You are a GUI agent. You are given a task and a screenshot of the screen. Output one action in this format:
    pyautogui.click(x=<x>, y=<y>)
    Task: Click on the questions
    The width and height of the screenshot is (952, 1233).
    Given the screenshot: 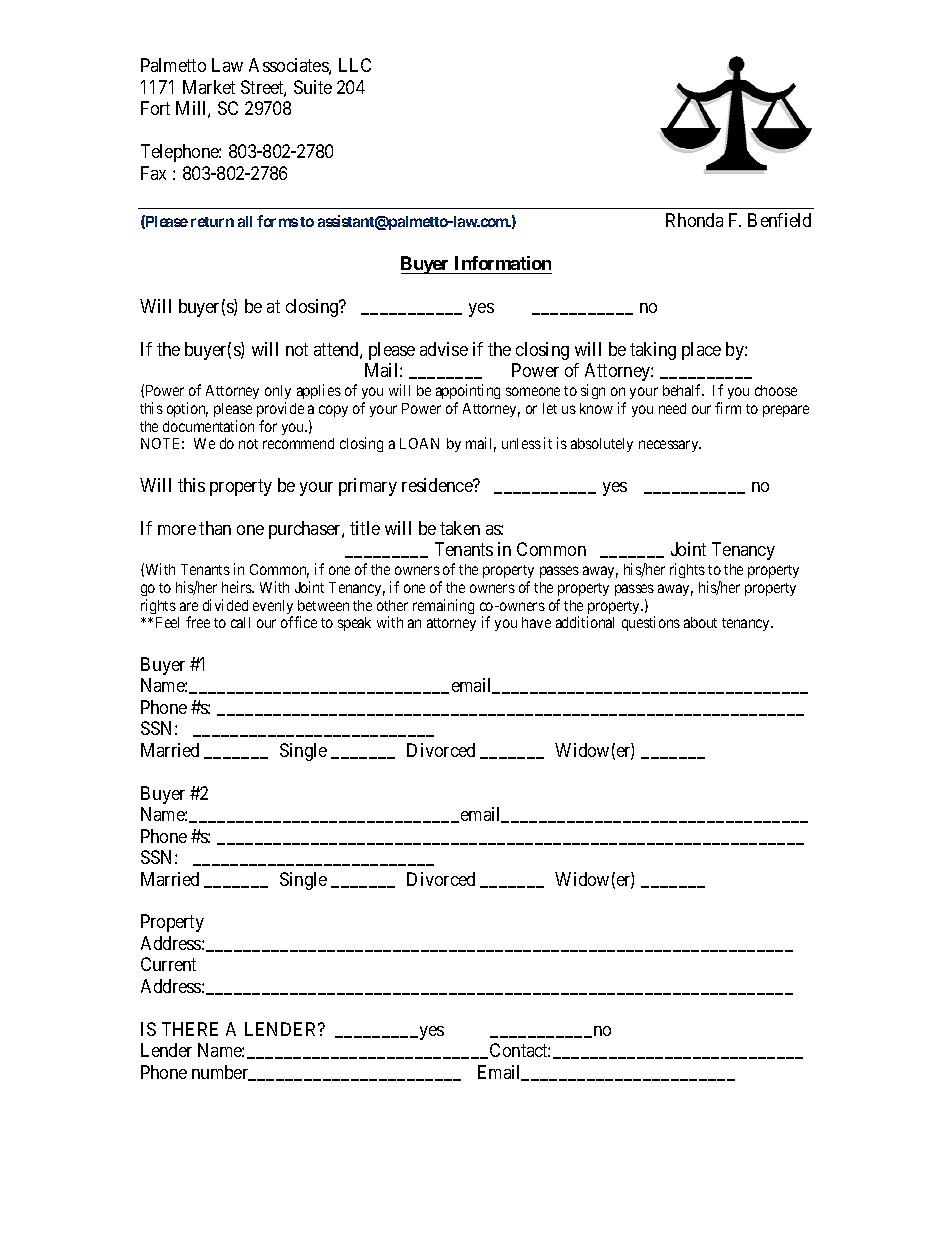 What is the action you would take?
    pyautogui.click(x=651, y=623)
